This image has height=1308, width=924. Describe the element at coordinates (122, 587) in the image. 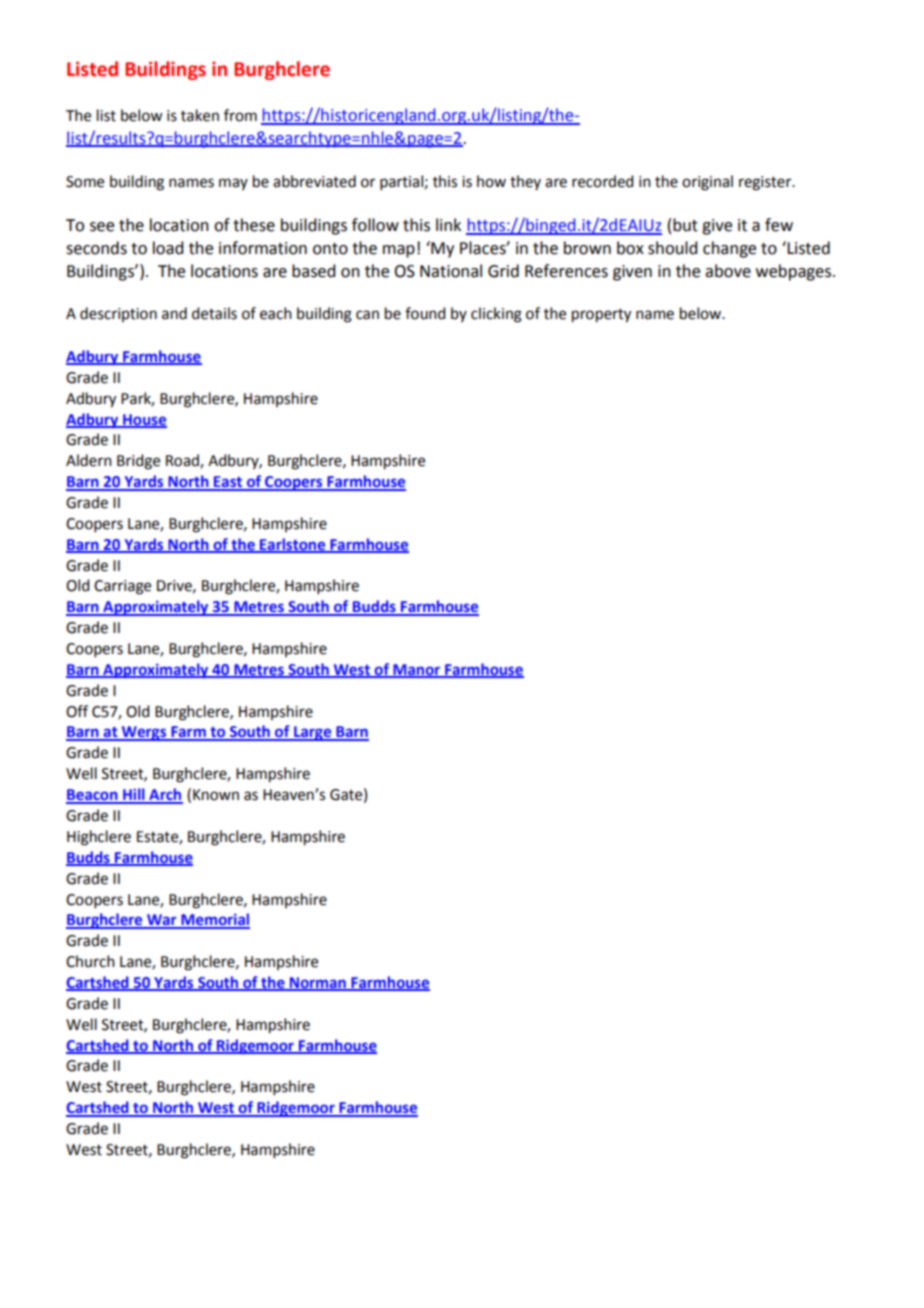

I see `Carriage` at that location.
